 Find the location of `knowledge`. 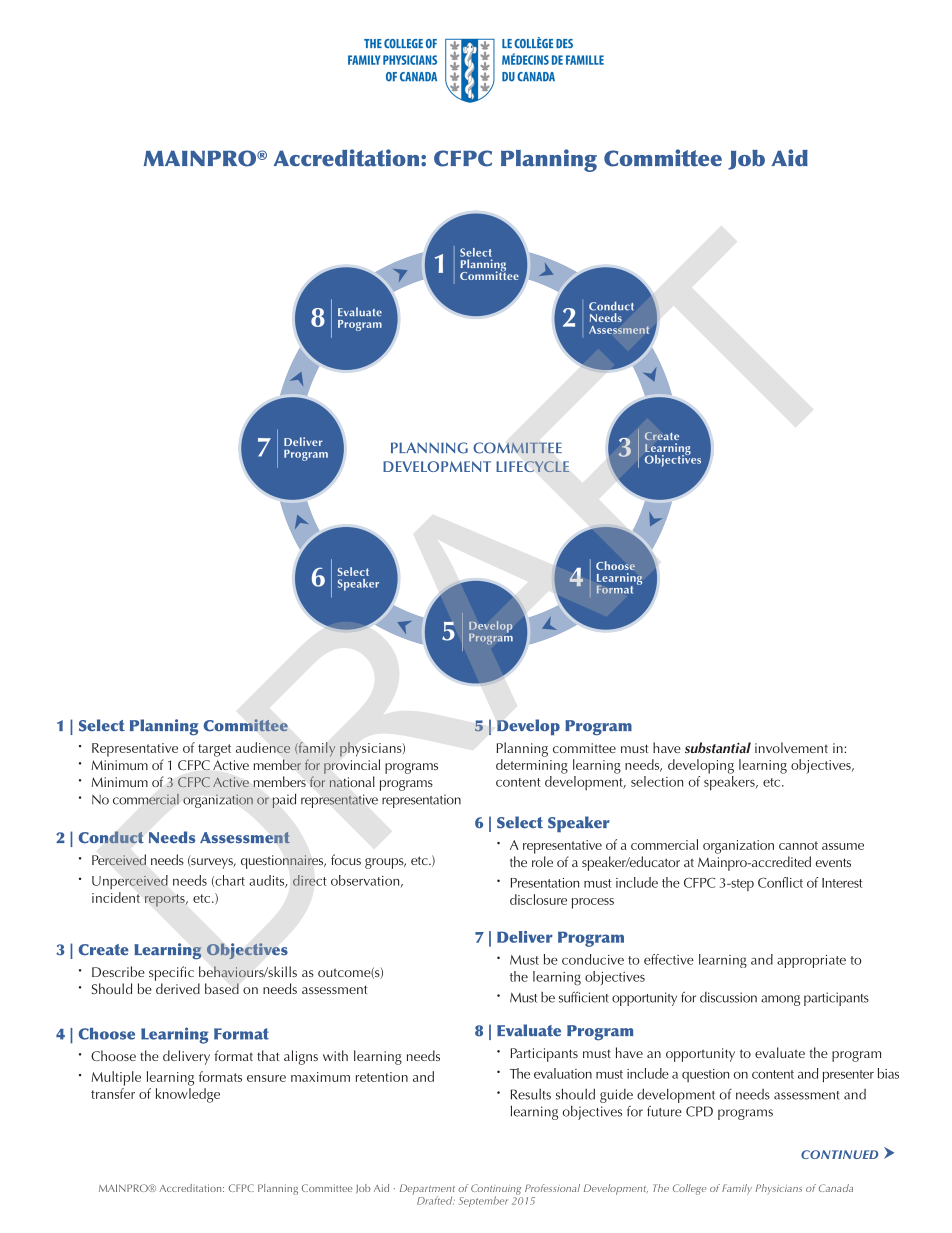

knowledge is located at coordinates (188, 1095).
